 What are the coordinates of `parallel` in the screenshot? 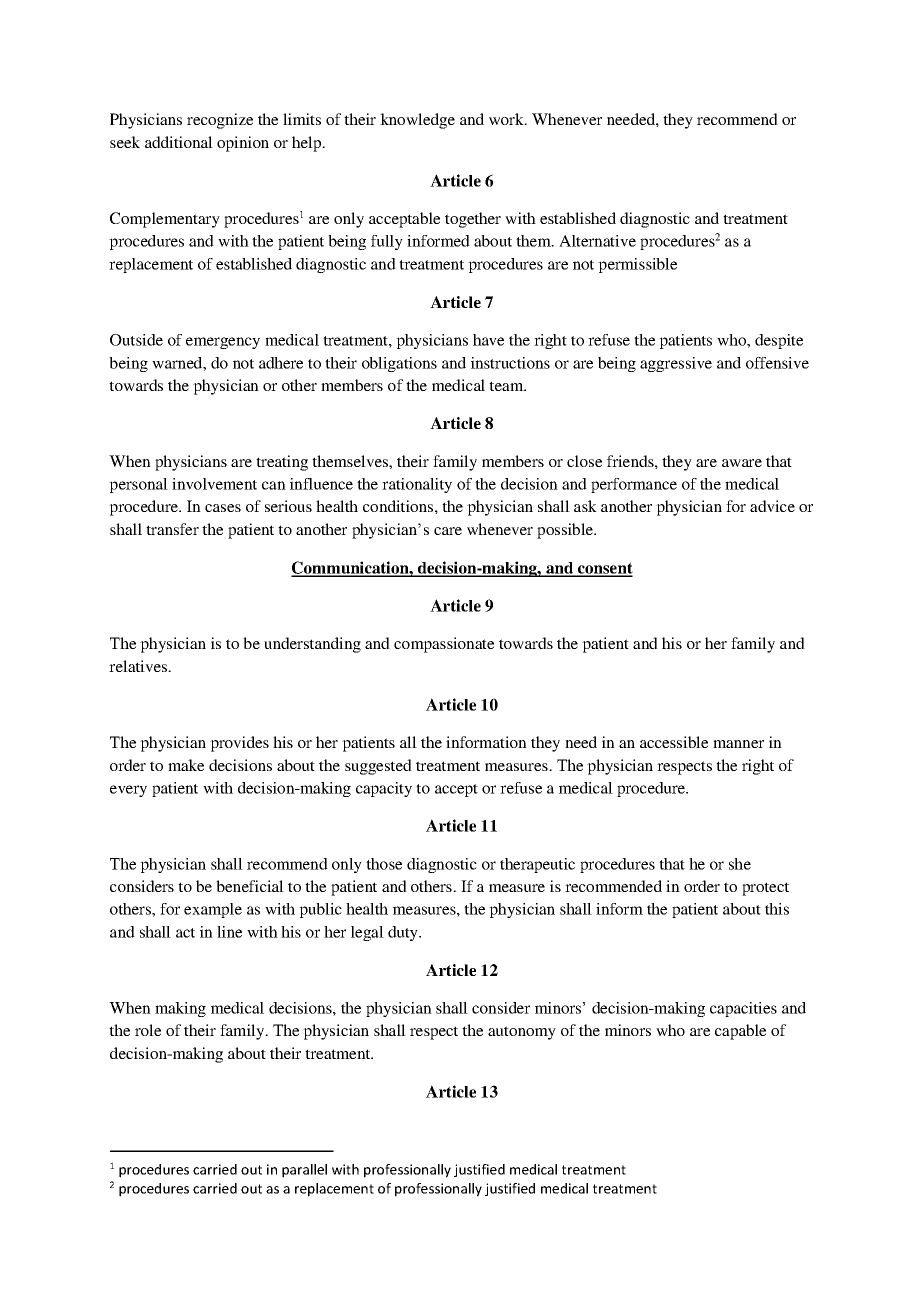 It's located at (304, 1171).
